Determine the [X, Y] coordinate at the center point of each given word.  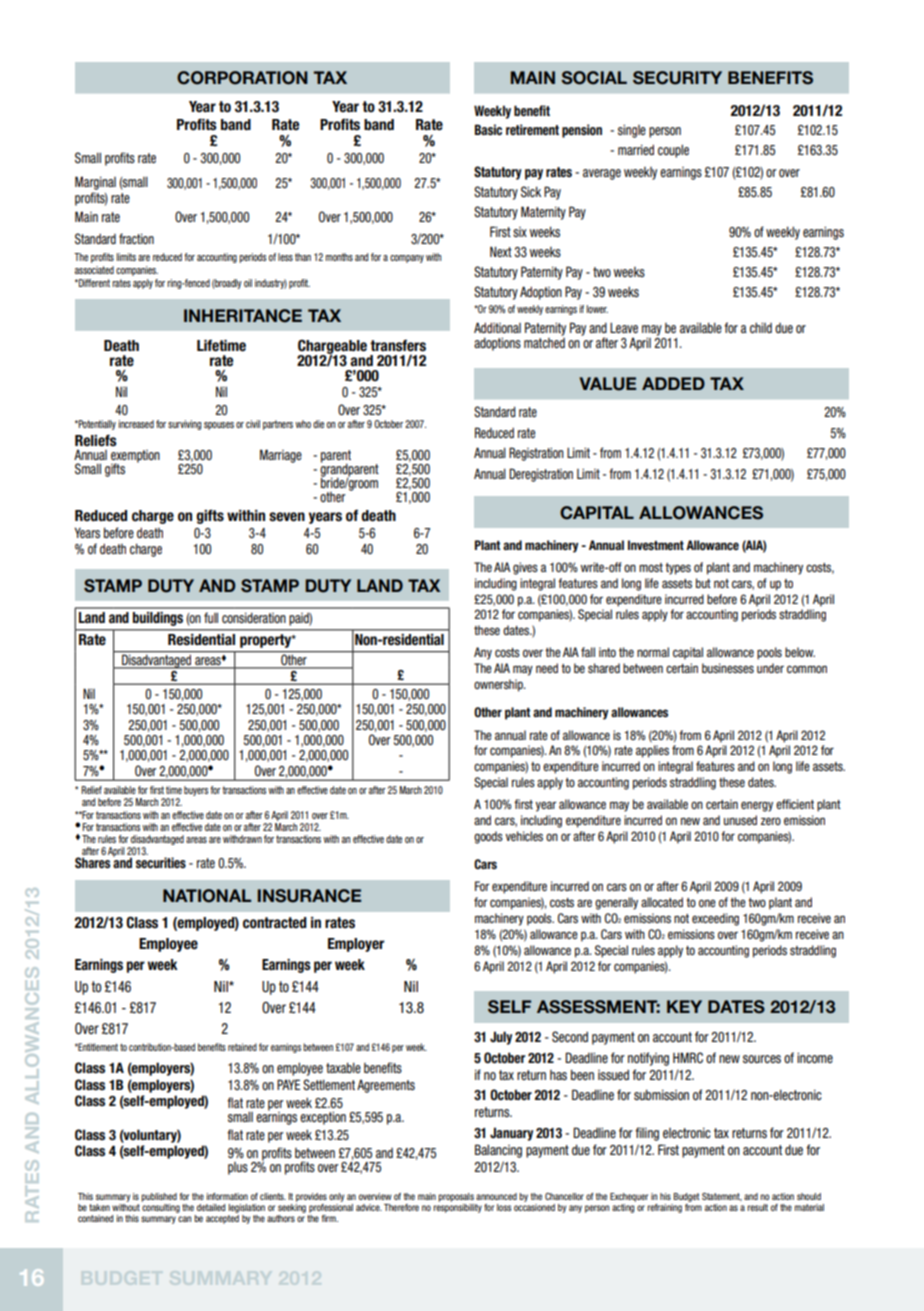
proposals [456, 1197]
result [757, 1207]
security [677, 78]
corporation [242, 78]
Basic [488, 130]
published [159, 1197]
